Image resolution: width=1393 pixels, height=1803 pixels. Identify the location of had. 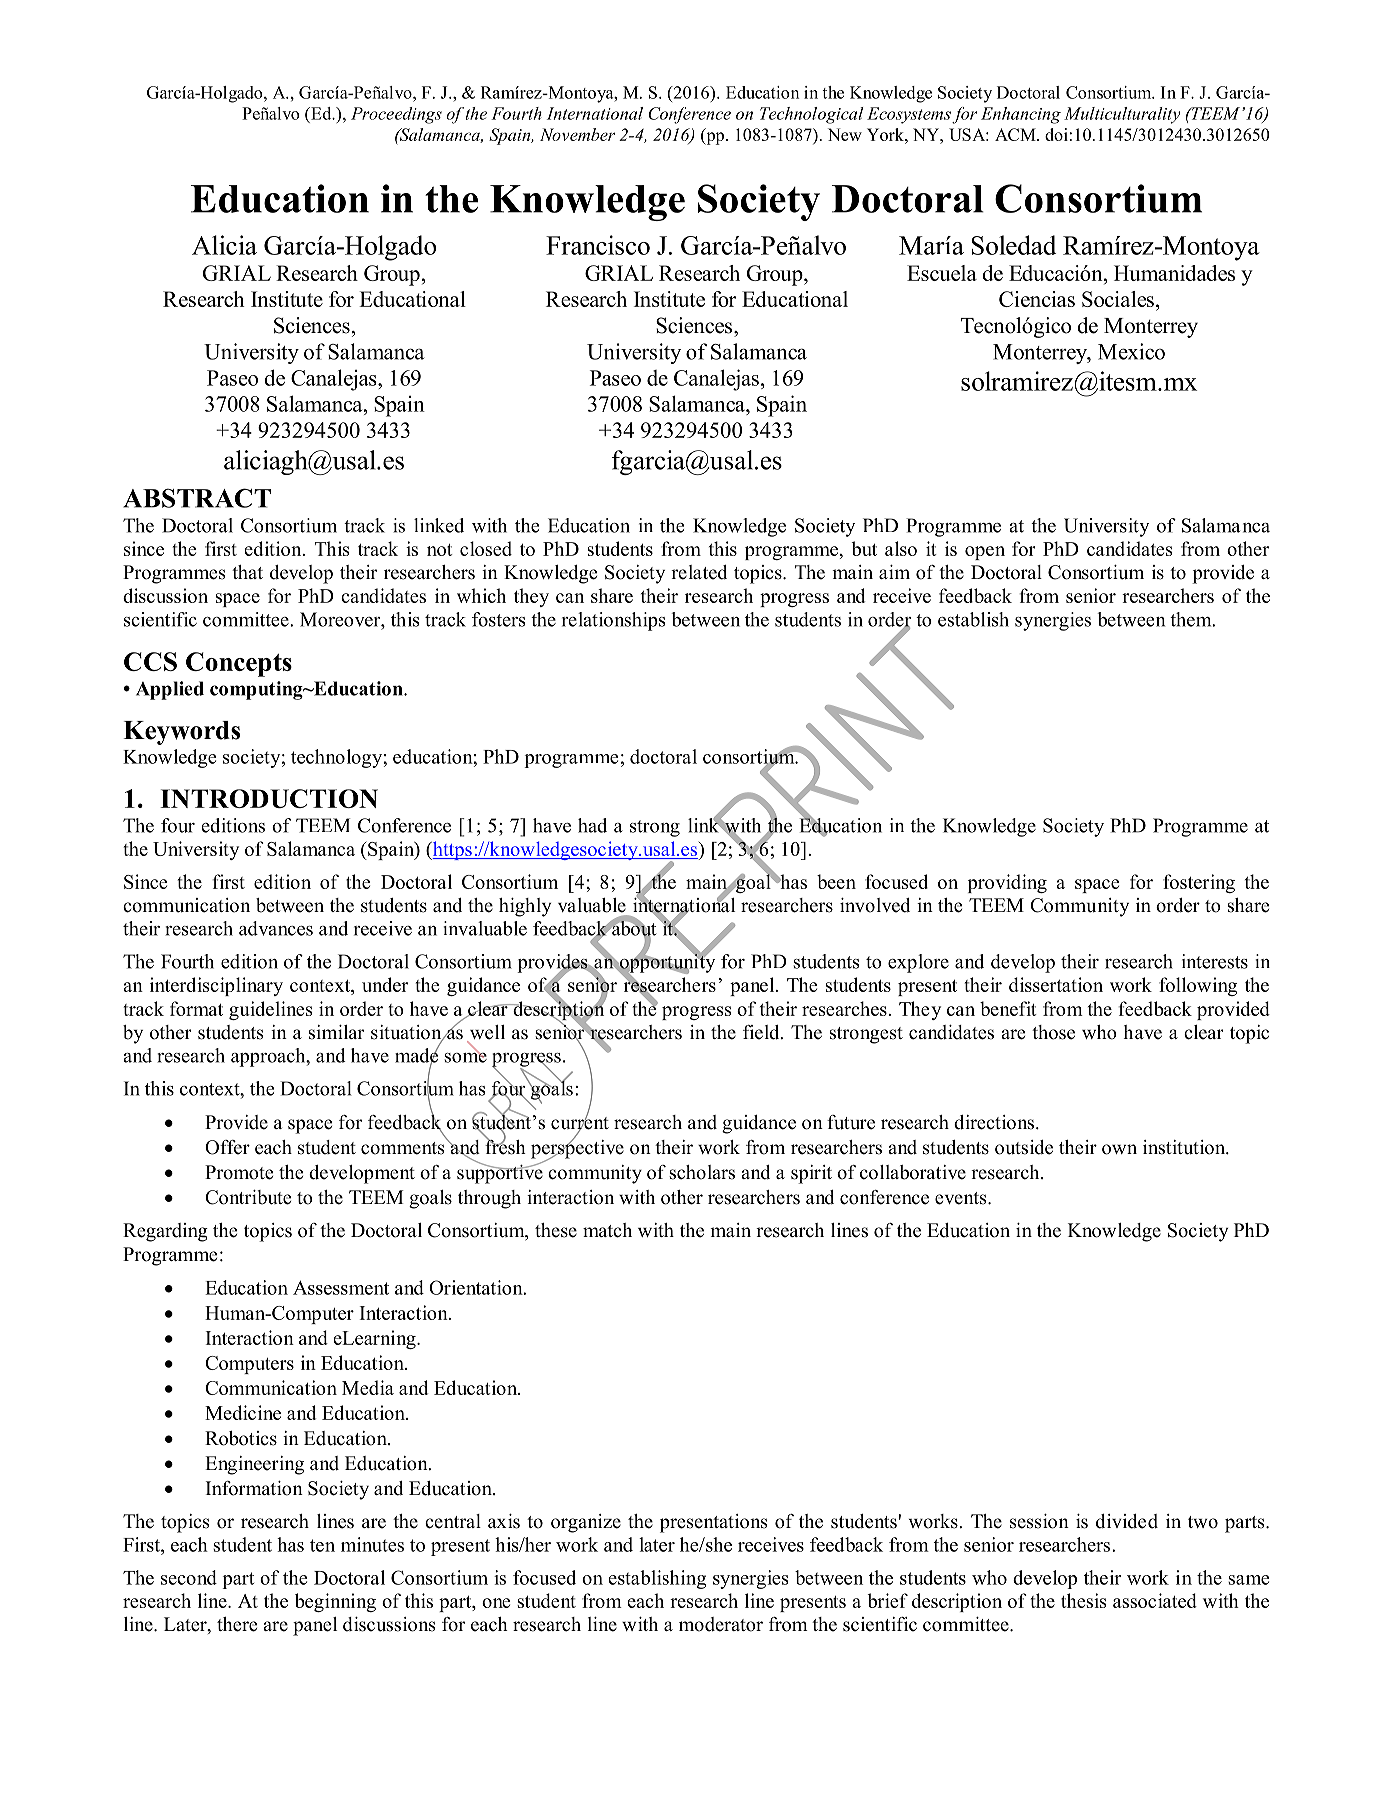
(592, 825).
